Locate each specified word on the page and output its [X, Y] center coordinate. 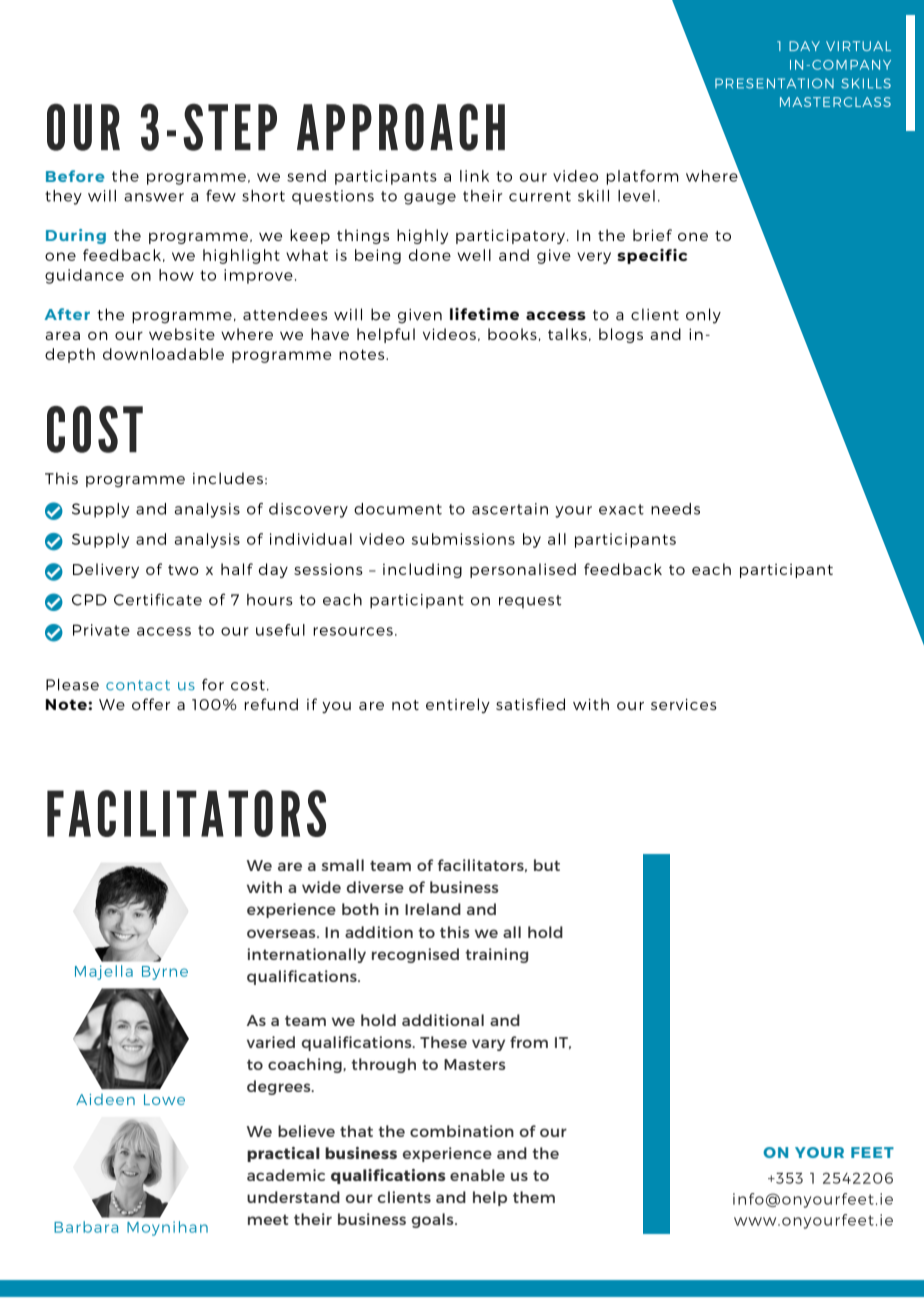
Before [75, 176]
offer [151, 704]
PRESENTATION [774, 83]
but [547, 865]
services [684, 704]
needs [675, 509]
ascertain [510, 509]
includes [228, 478]
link [474, 176]
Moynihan [167, 1228]
